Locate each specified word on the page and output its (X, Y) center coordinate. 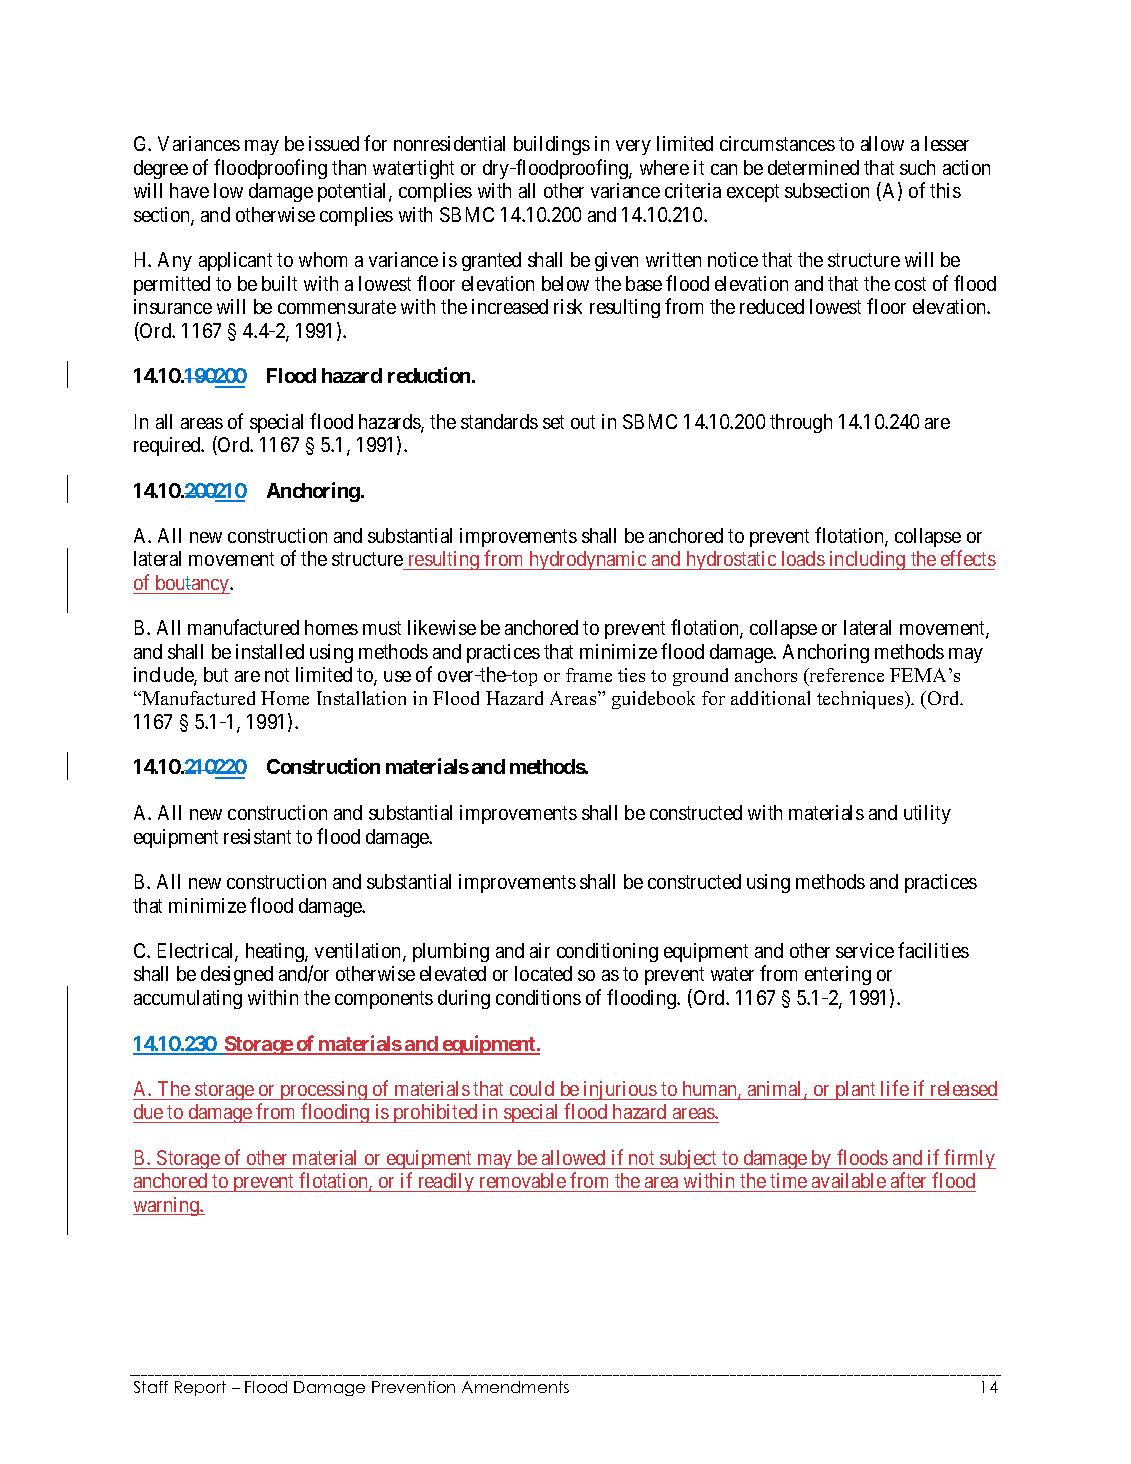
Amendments (515, 1387)
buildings (552, 145)
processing (323, 1090)
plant (855, 1090)
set (553, 422)
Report (200, 1388)
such (917, 167)
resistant (257, 836)
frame (589, 675)
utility (927, 814)
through (801, 423)
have (189, 190)
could (532, 1088)
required (168, 446)
